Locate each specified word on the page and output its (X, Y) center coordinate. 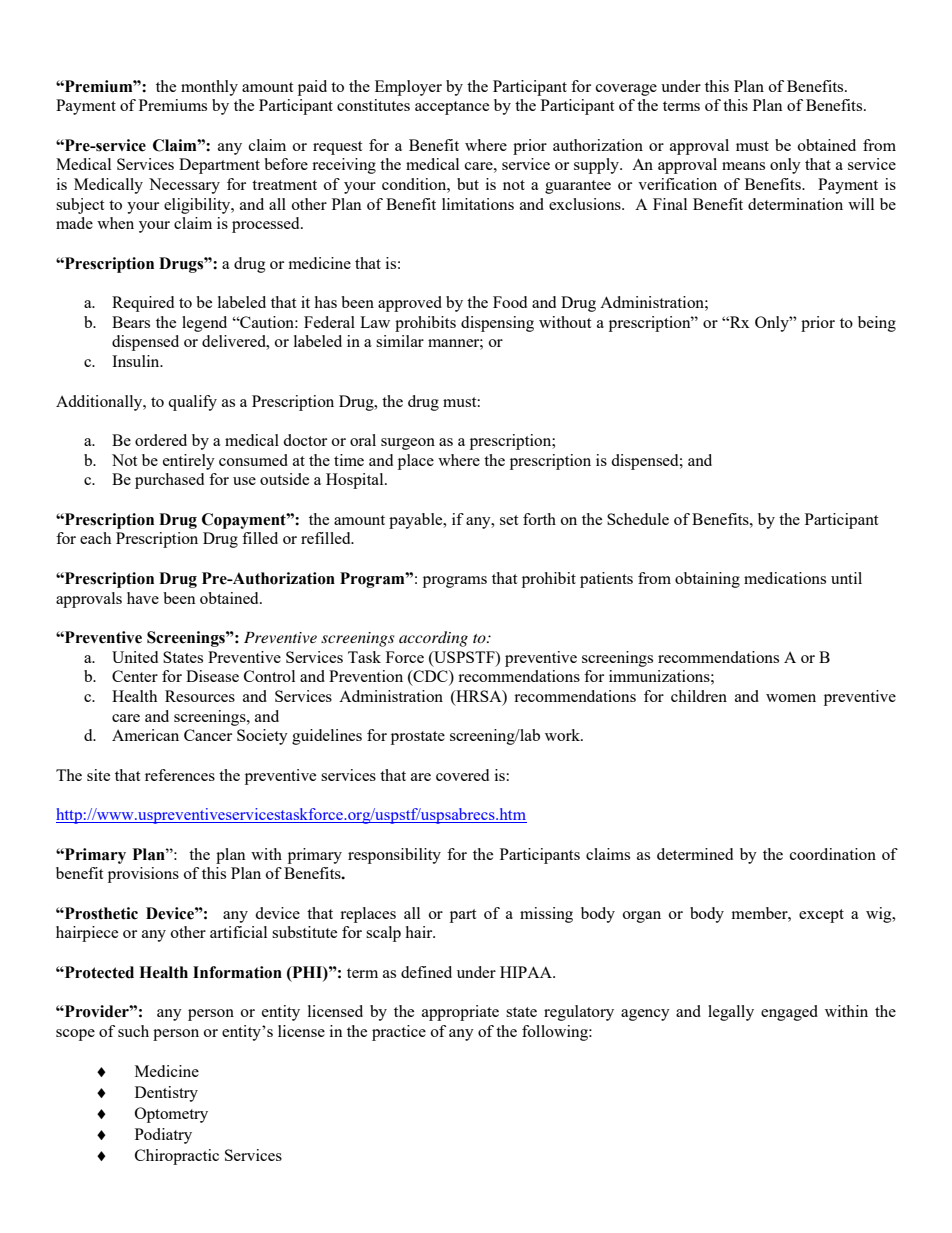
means (743, 166)
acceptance (452, 108)
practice (399, 1033)
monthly (209, 88)
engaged (789, 1013)
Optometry (171, 1115)
